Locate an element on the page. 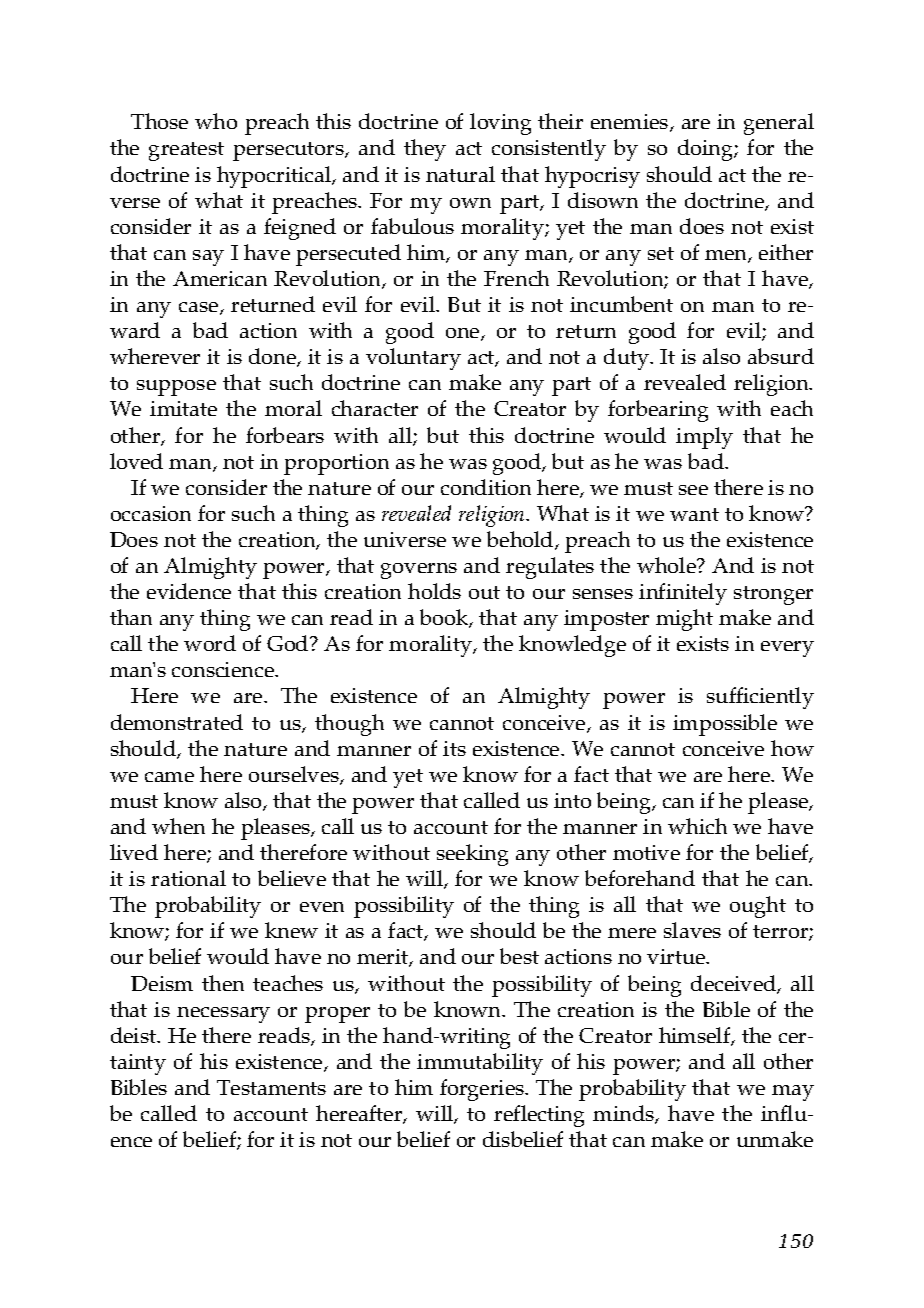 The width and height of the page is (924, 1308). natural is located at coordinates (460, 174).
